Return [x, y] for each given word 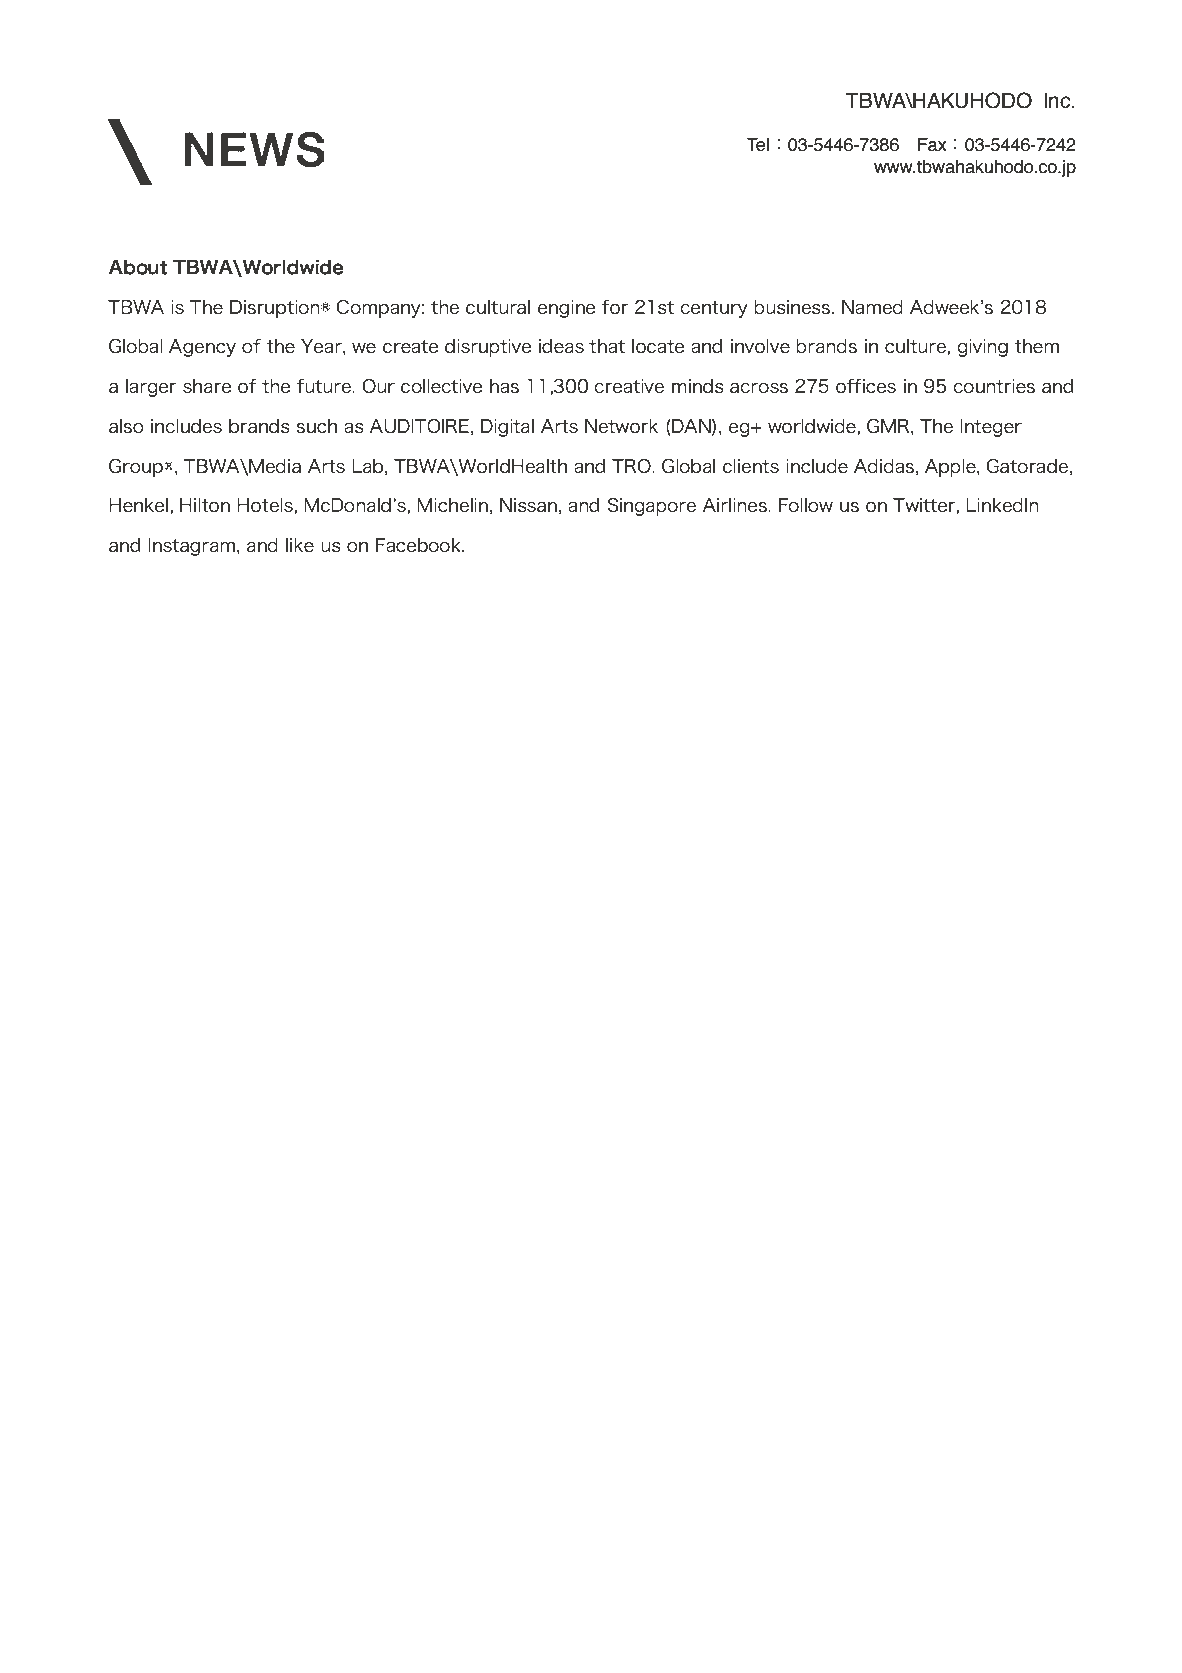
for [615, 307]
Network [621, 426]
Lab [367, 466]
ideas [561, 346]
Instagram [193, 547]
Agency [202, 348]
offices [866, 386]
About [138, 267]
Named [872, 307]
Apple [951, 468]
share [207, 386]
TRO [632, 466]
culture [916, 346]
